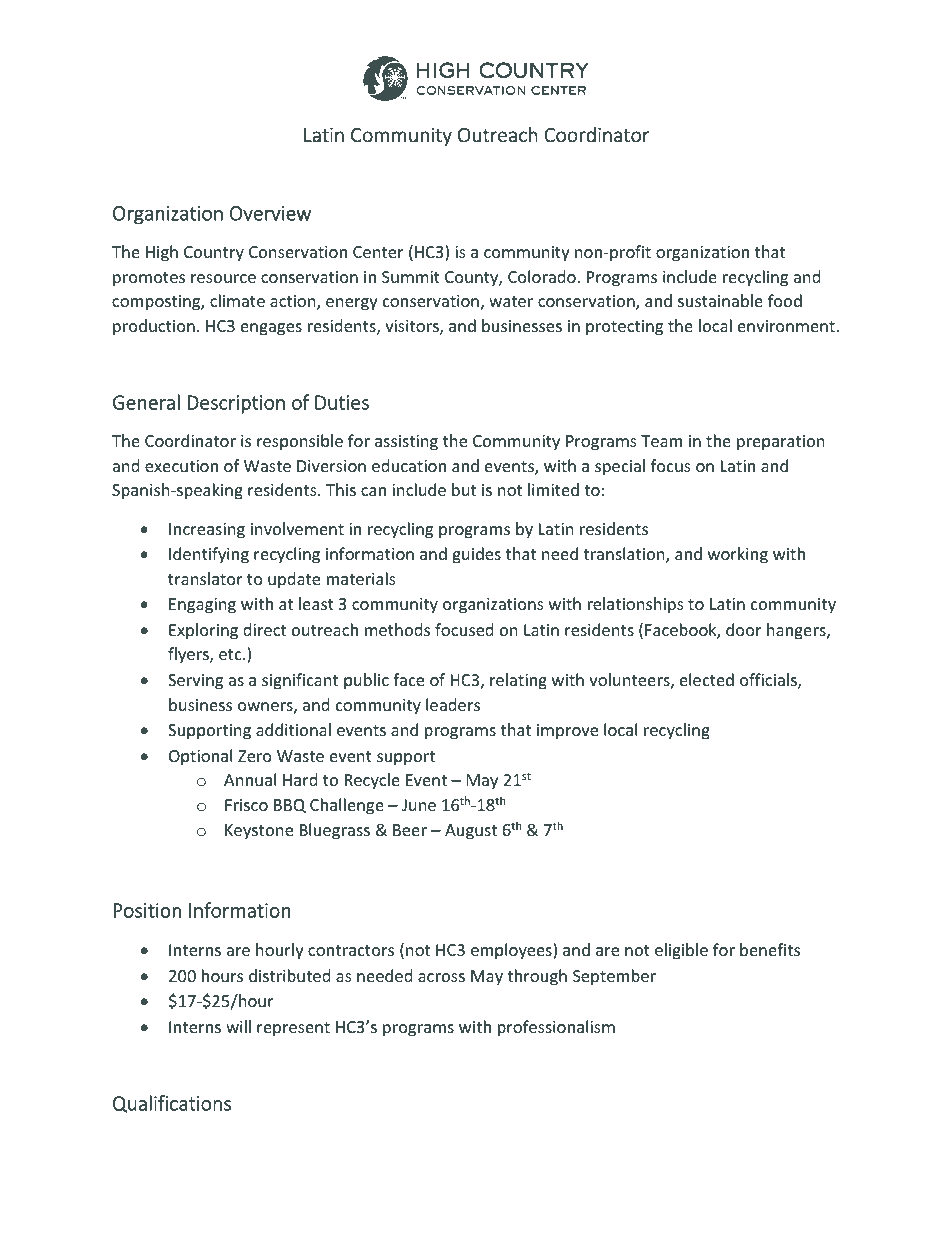 The image size is (952, 1233). What do you see at coordinates (738, 555) in the screenshot?
I see `working` at bounding box center [738, 555].
